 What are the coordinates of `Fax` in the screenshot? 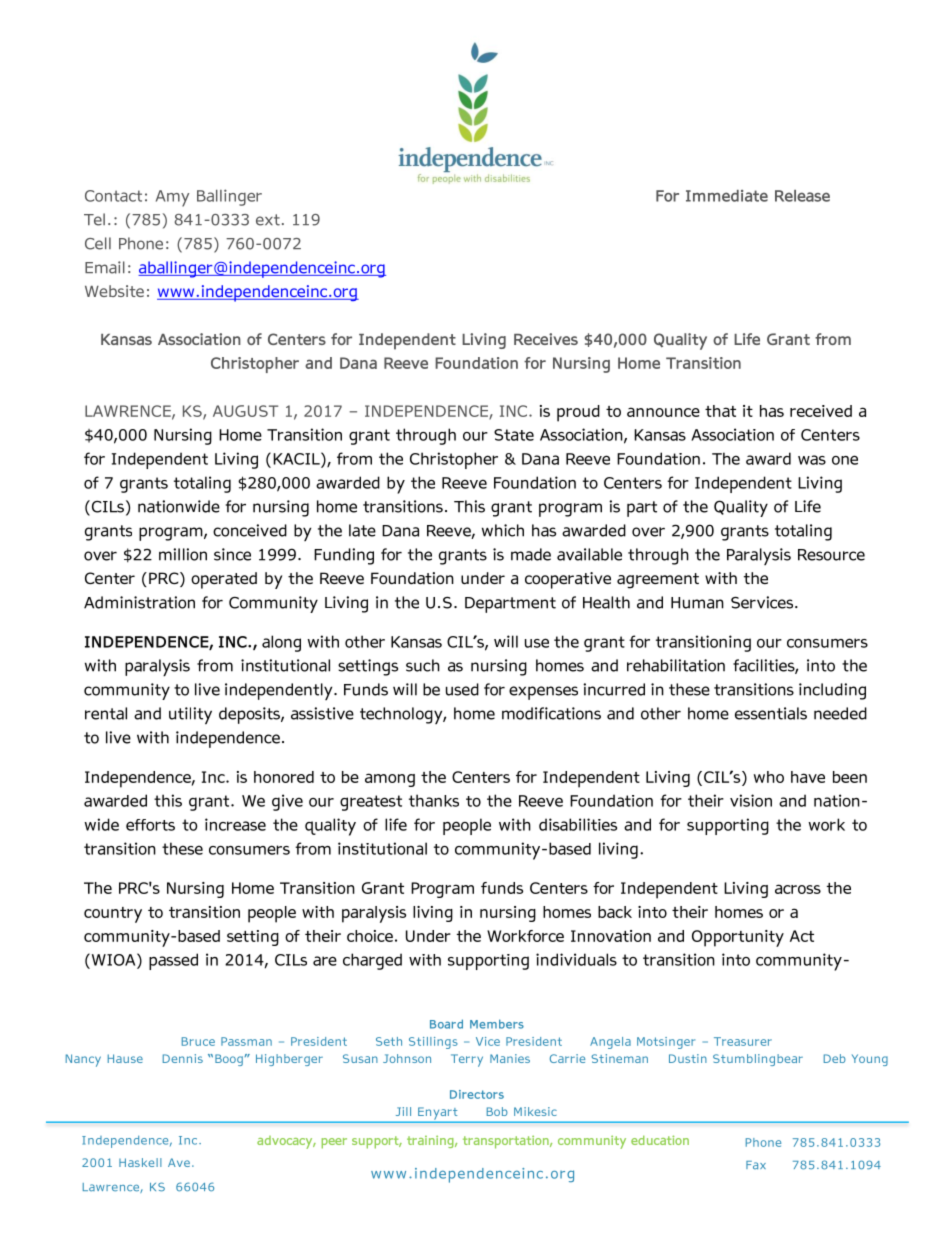 It's located at (756, 1165).
